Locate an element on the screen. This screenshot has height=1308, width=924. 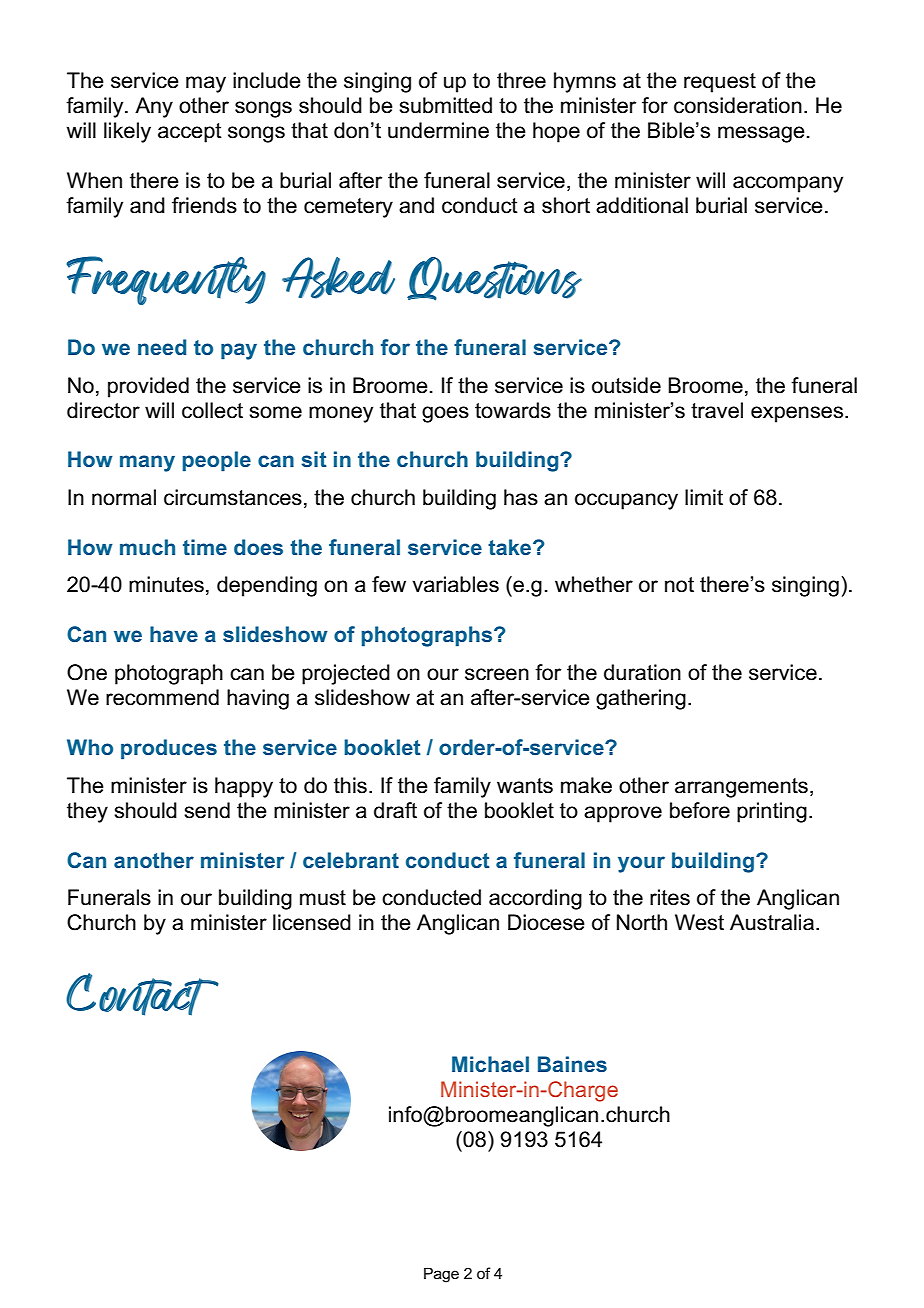
accept is located at coordinates (190, 133).
